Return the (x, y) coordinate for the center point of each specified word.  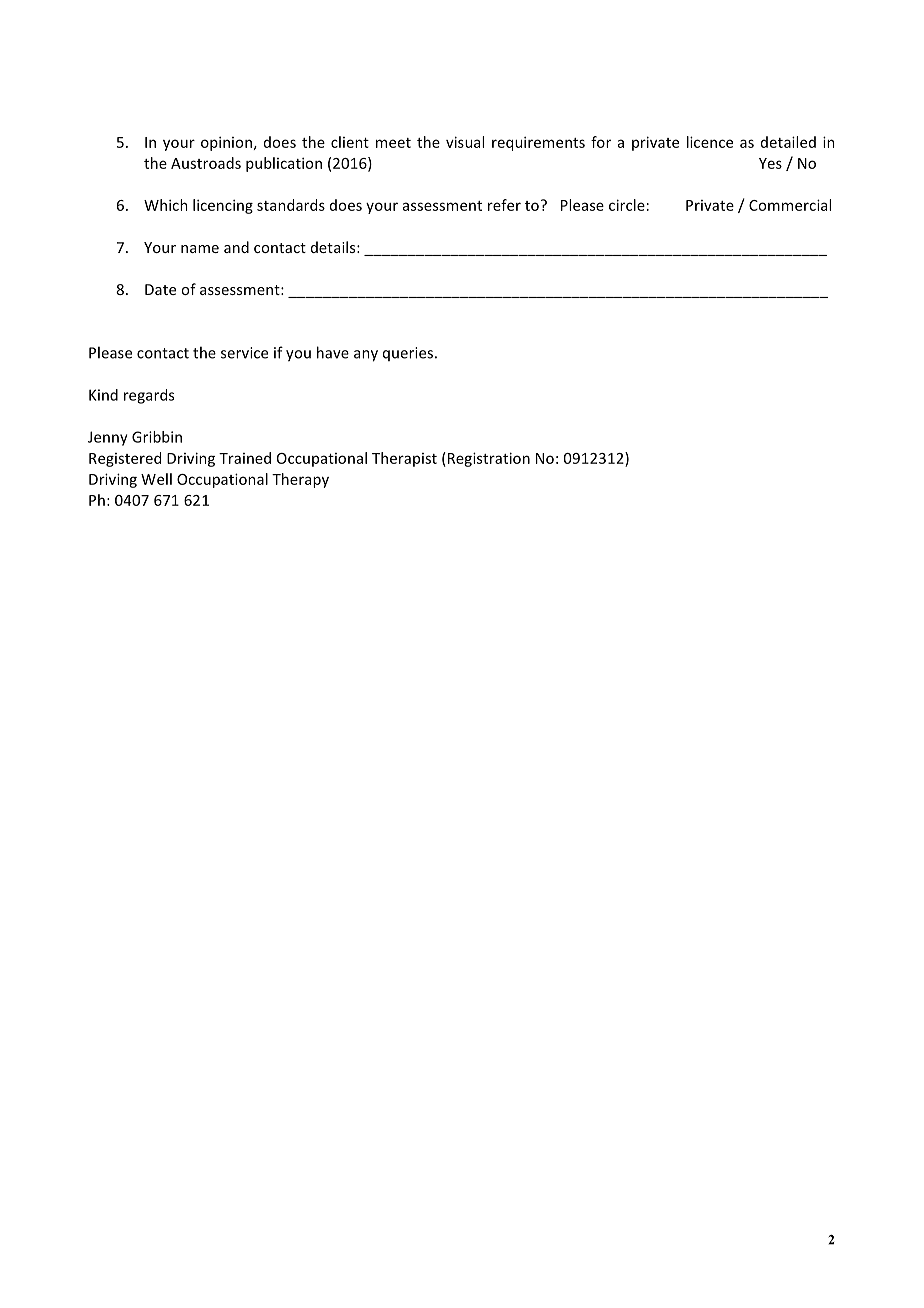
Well (156, 479)
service (244, 353)
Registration (487, 459)
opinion (226, 143)
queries (408, 354)
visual (465, 142)
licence (710, 142)
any (366, 356)
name (200, 249)
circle (627, 205)
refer (504, 205)
